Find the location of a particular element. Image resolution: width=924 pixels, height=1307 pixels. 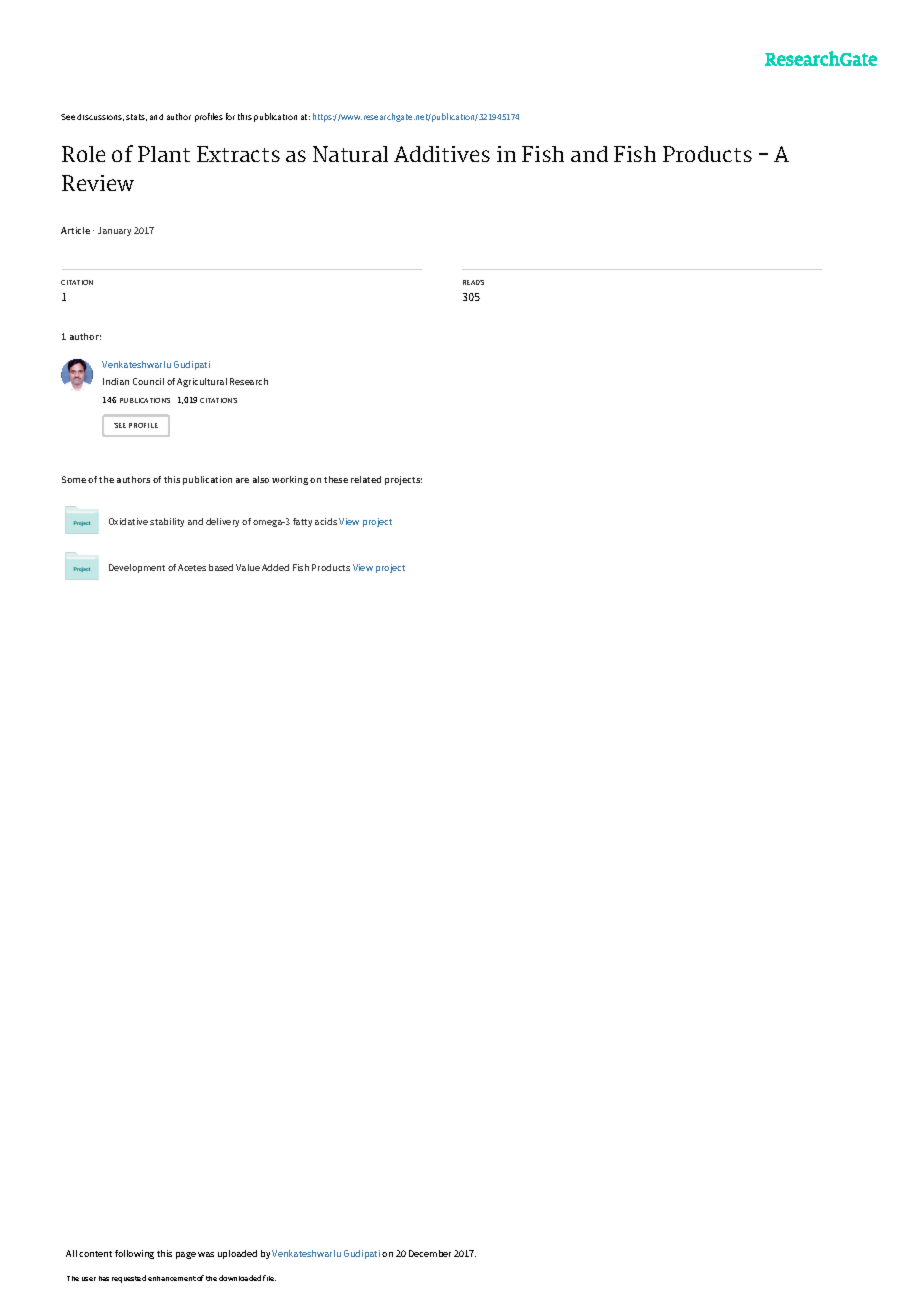

Extracts is located at coordinates (238, 154).
